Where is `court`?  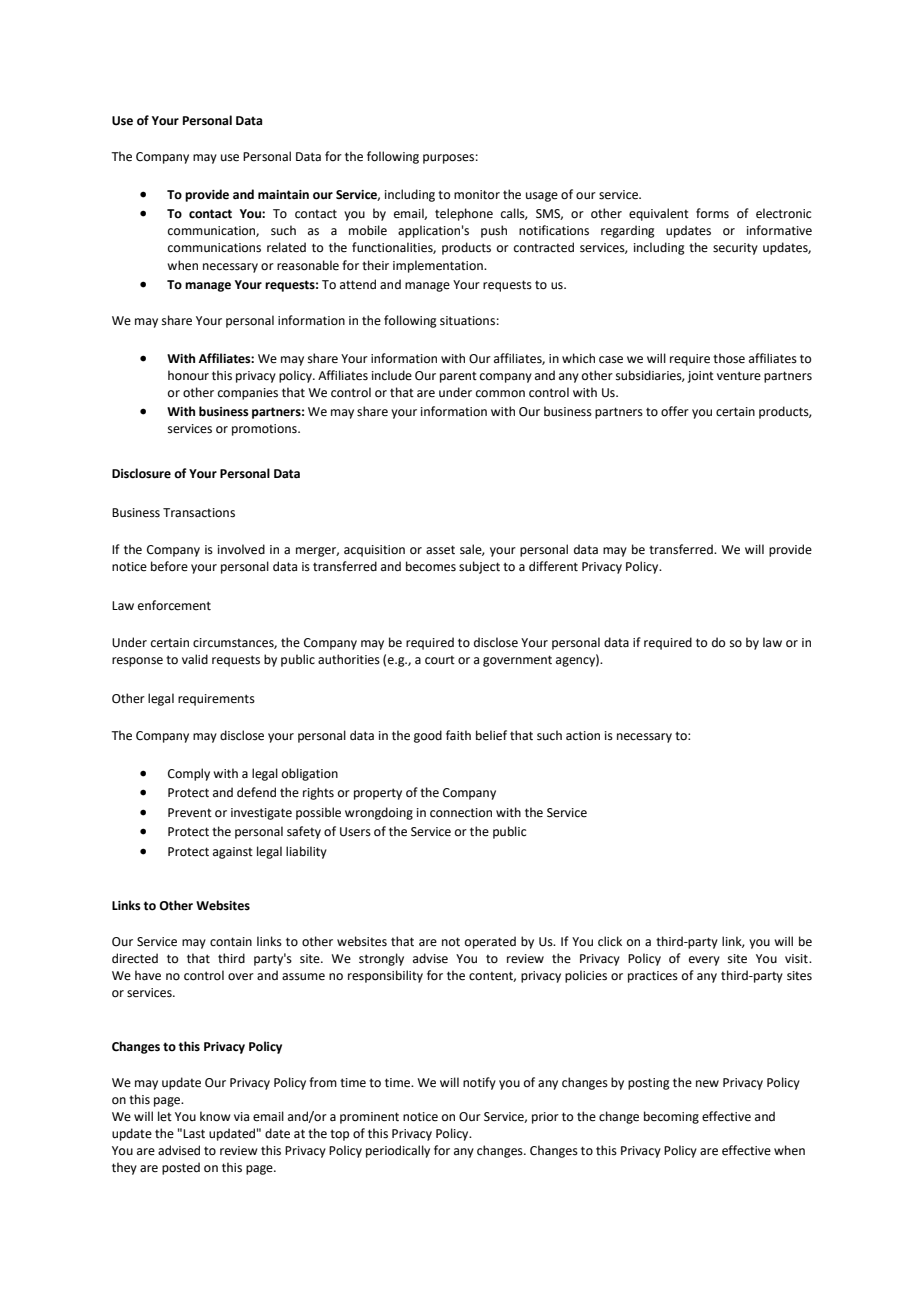 court is located at coordinates (440, 660).
